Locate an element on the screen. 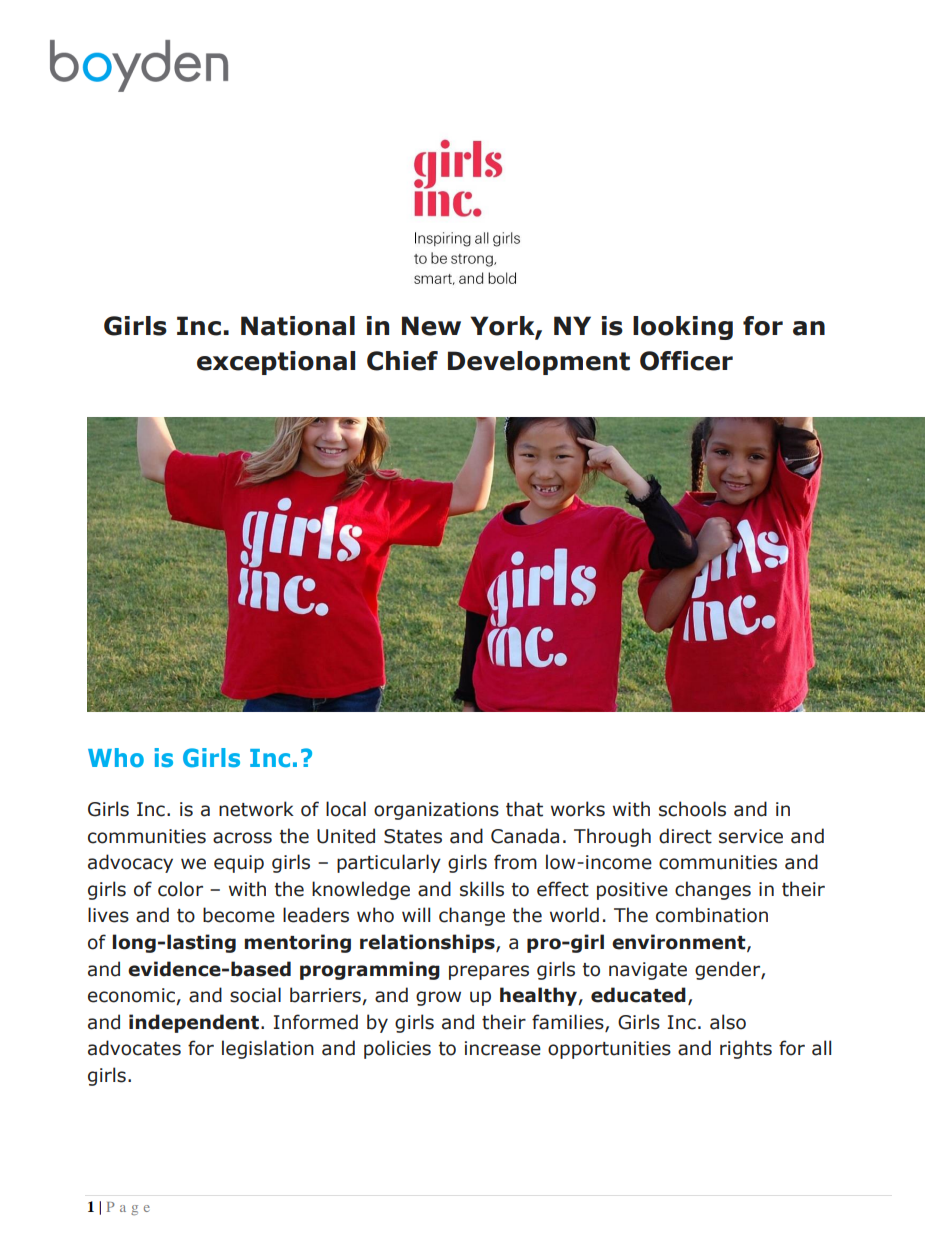 The height and width of the screenshot is (1233, 952). network is located at coordinates (256, 809).
